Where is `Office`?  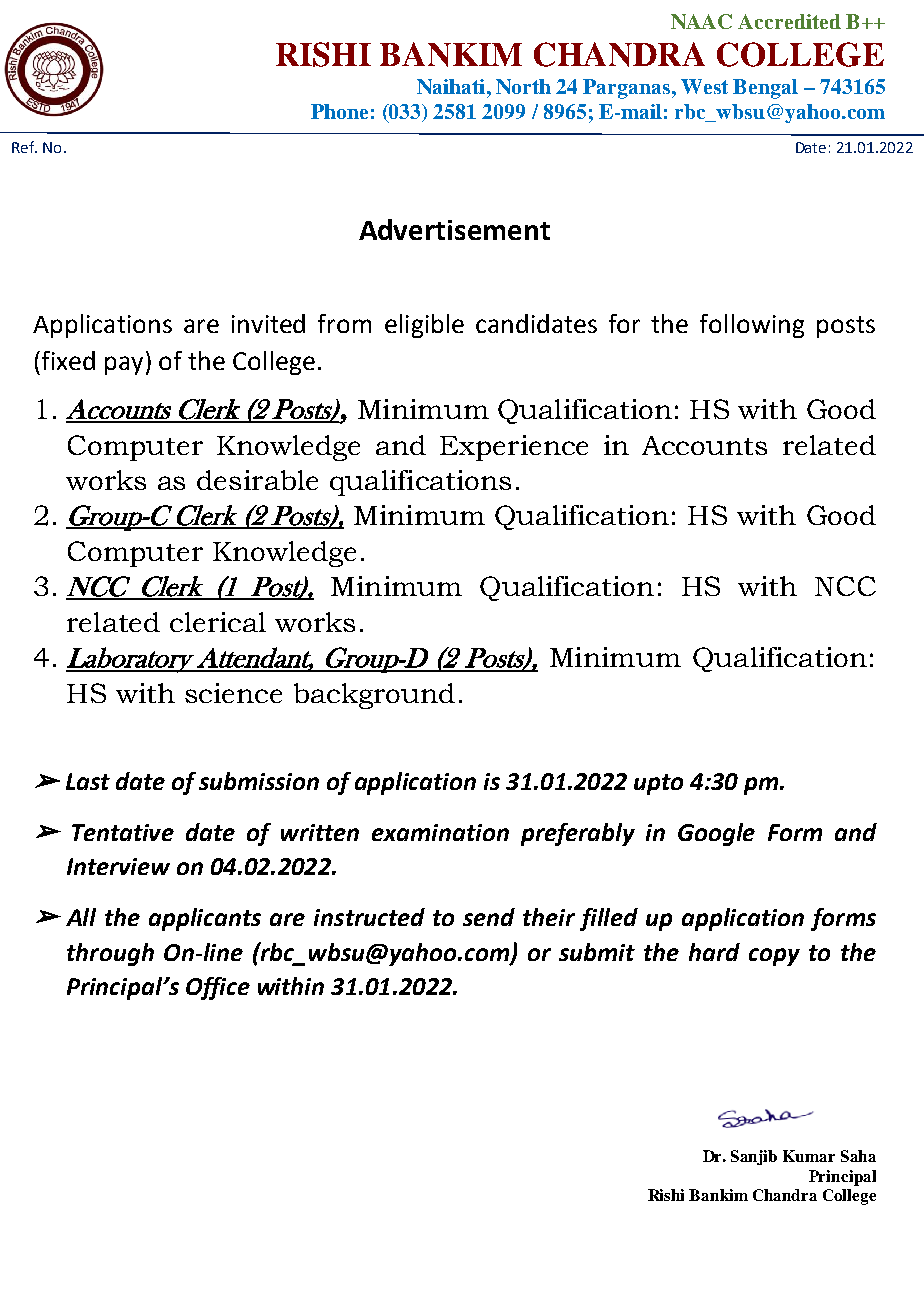 Office is located at coordinates (218, 988).
